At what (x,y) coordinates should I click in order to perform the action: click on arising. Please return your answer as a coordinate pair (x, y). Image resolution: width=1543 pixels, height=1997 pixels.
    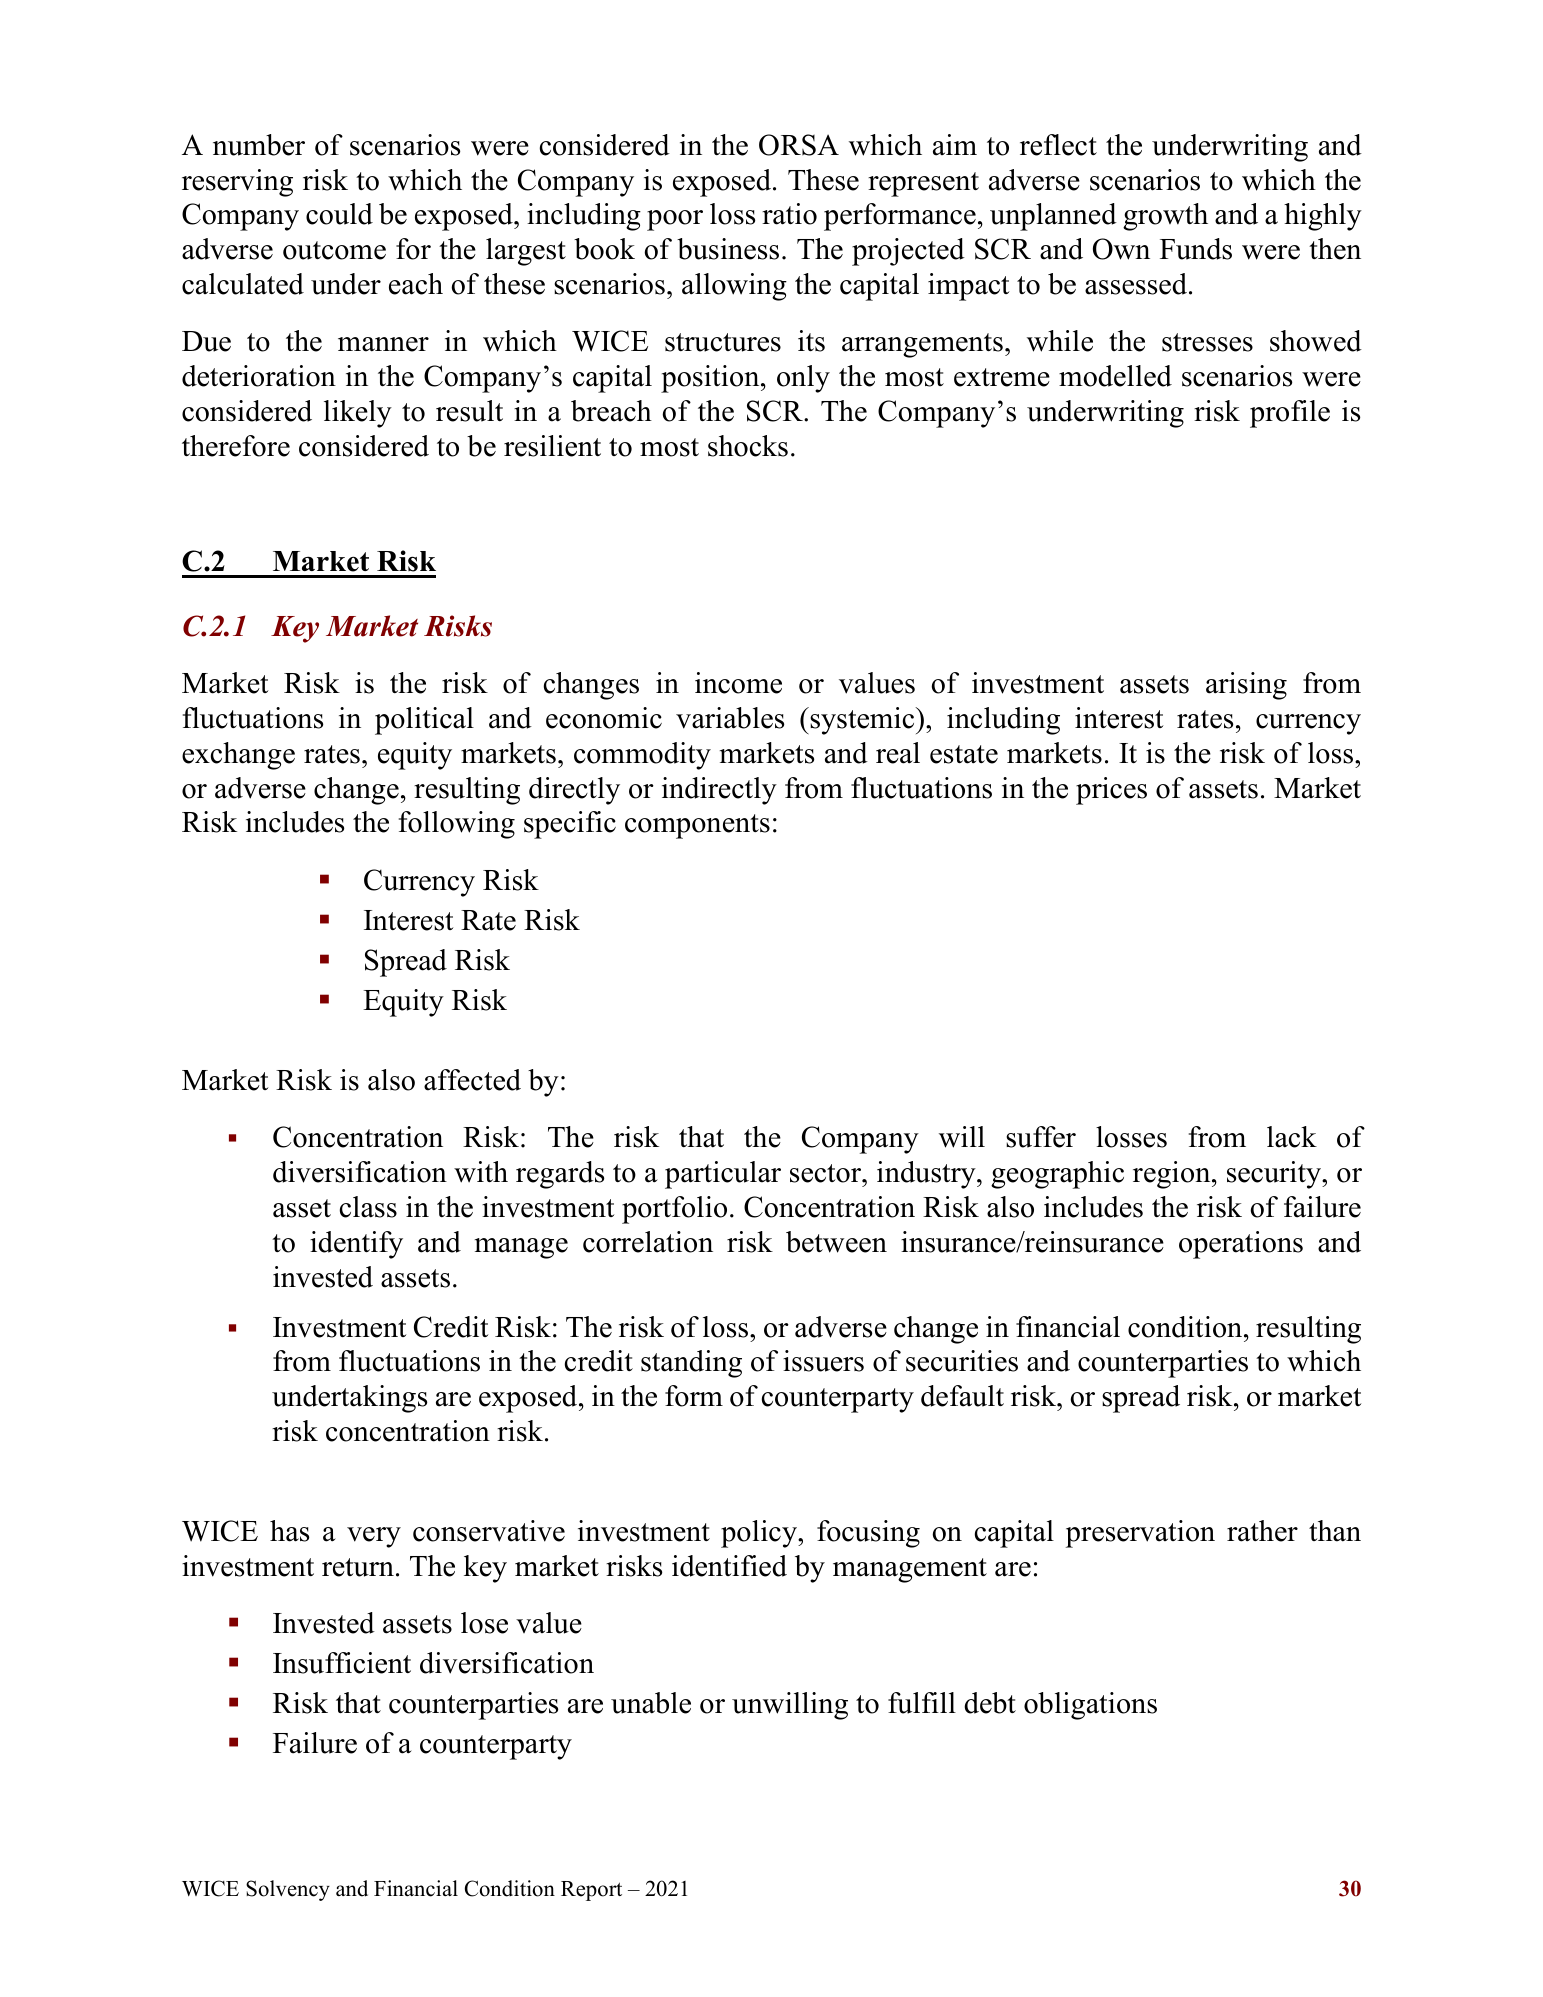
    Looking at the image, I should click on (1246, 686).
